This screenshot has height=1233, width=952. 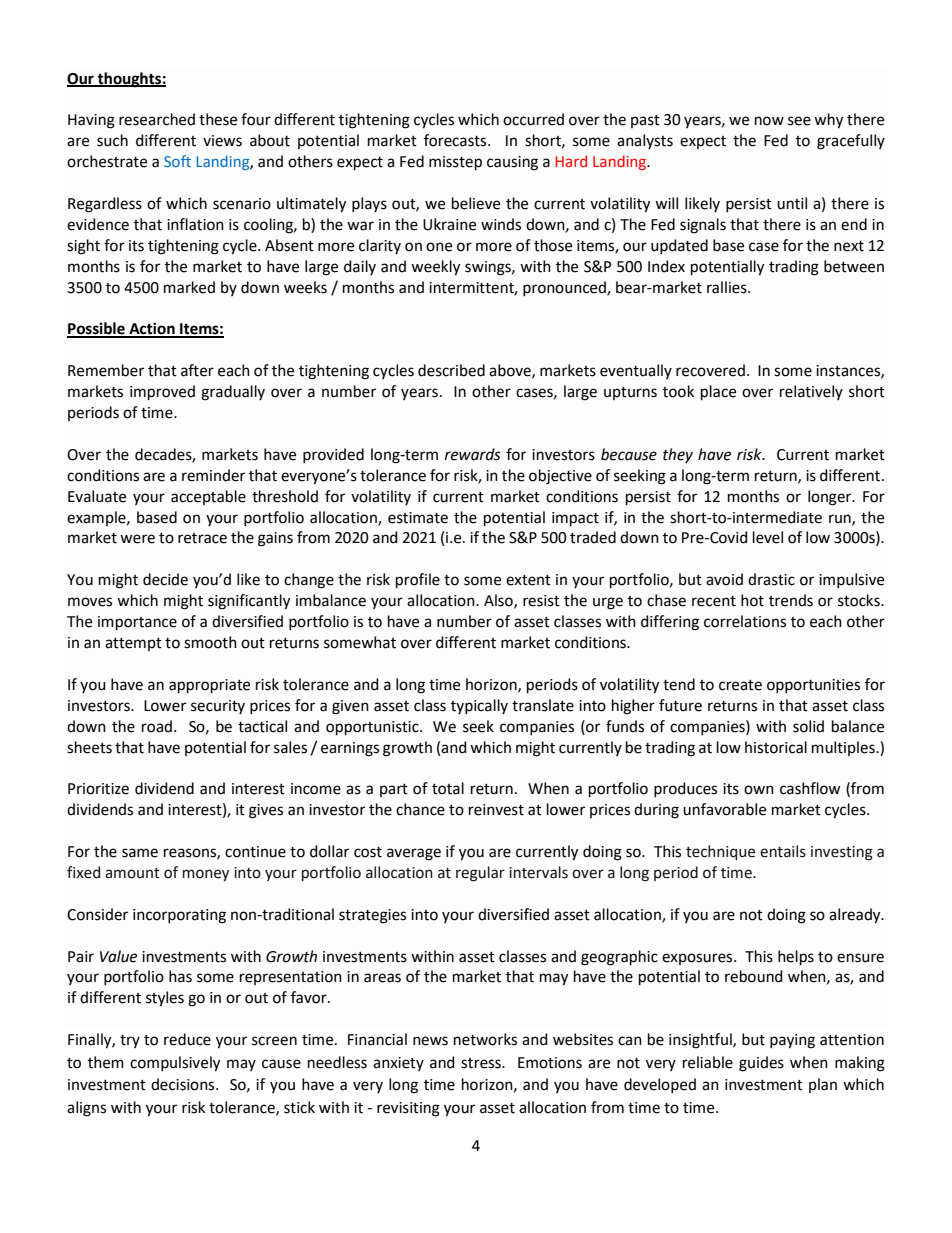 I want to click on importance, so click(x=137, y=623).
